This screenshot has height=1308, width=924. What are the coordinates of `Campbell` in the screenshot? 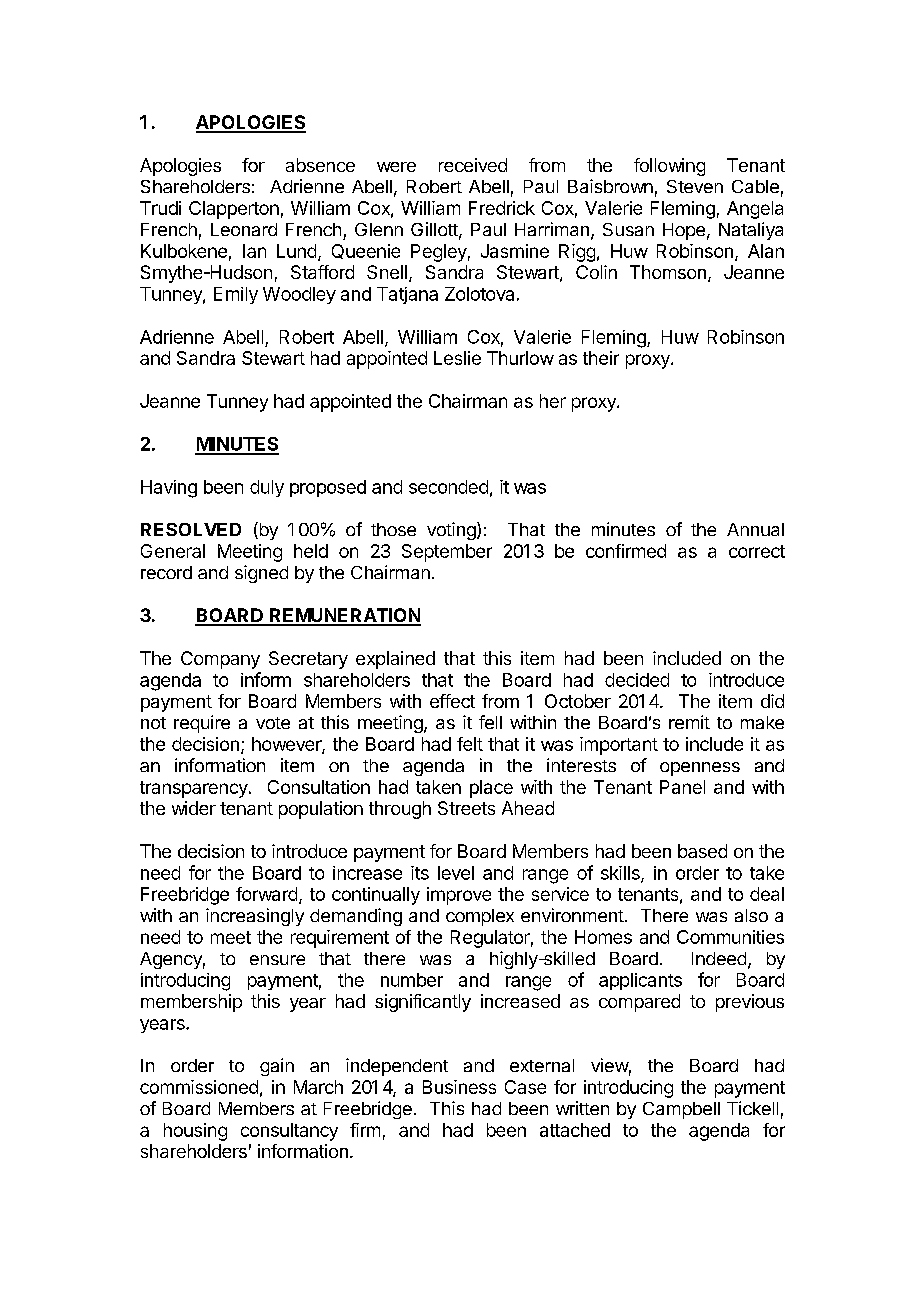 It's located at (681, 1110).
